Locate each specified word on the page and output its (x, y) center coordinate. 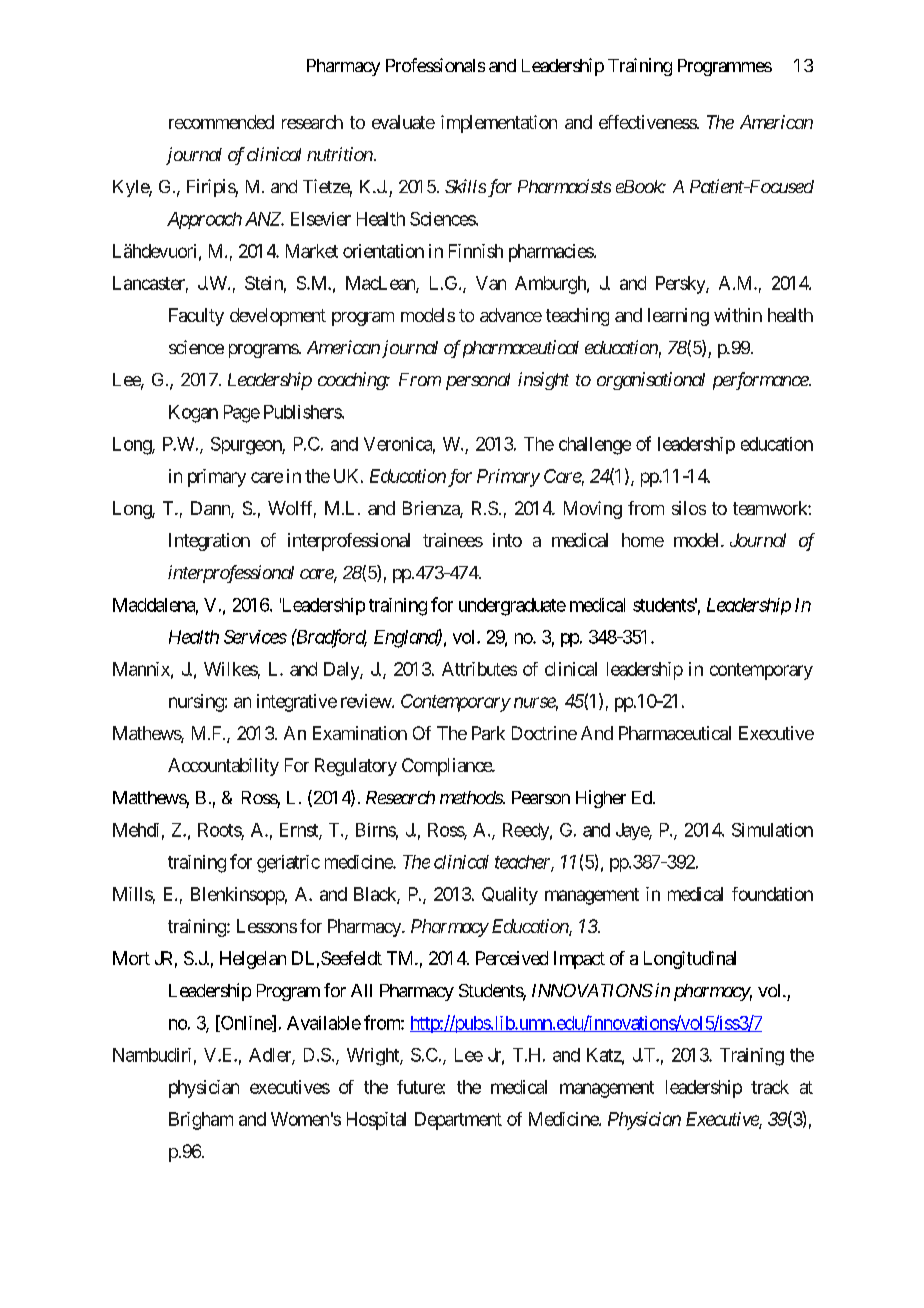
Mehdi (136, 830)
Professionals (435, 65)
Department (458, 1121)
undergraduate (512, 607)
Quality (510, 896)
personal (478, 381)
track (770, 1087)
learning (678, 317)
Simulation (772, 830)
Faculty (196, 317)
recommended (221, 122)
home (643, 540)
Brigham (201, 1121)
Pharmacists (564, 186)
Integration (209, 542)
